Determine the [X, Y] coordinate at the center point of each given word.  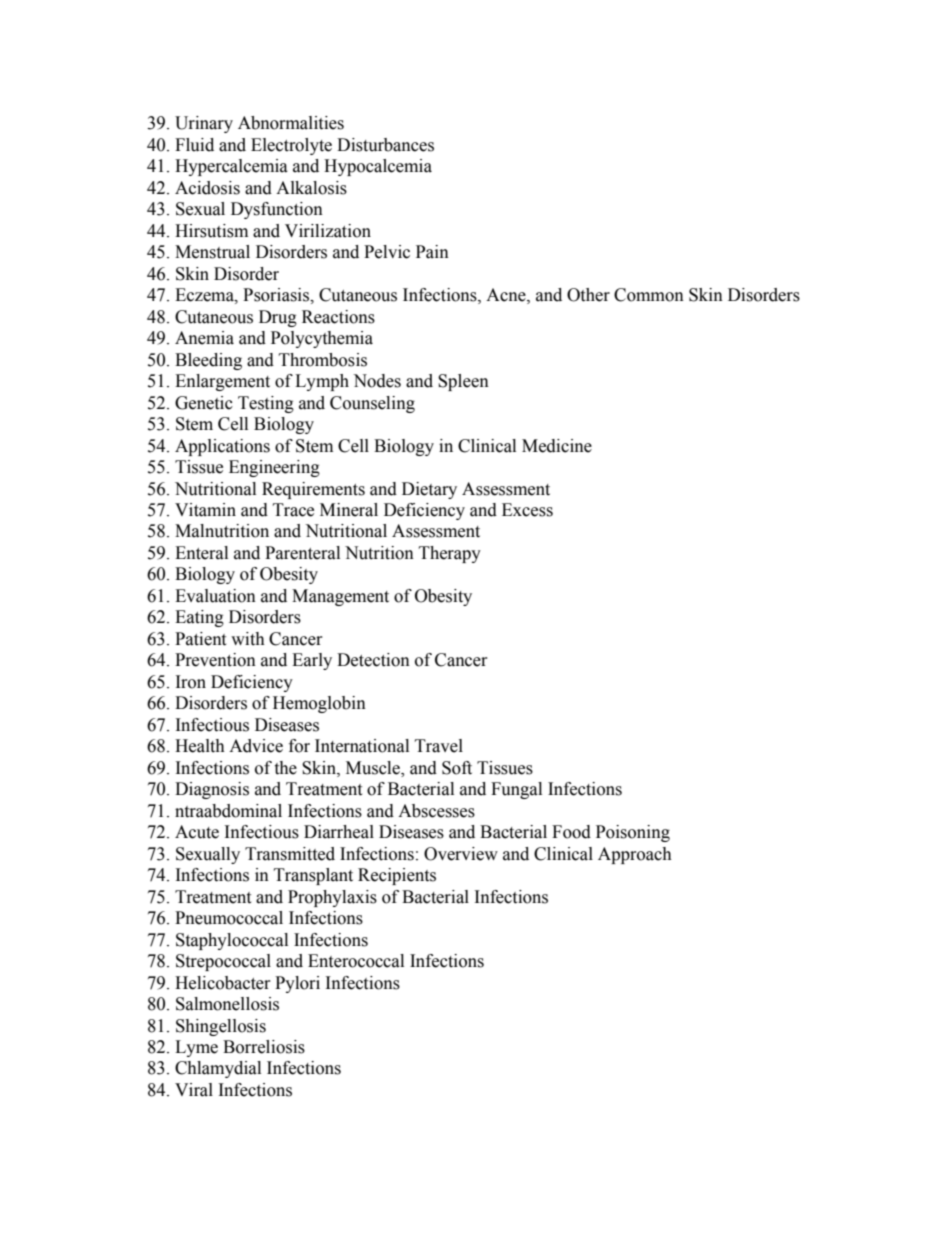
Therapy [450, 554]
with [248, 639]
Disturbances [385, 145]
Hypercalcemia [231, 167]
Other [588, 295]
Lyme [196, 1048]
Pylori [297, 984]
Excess [527, 510]
